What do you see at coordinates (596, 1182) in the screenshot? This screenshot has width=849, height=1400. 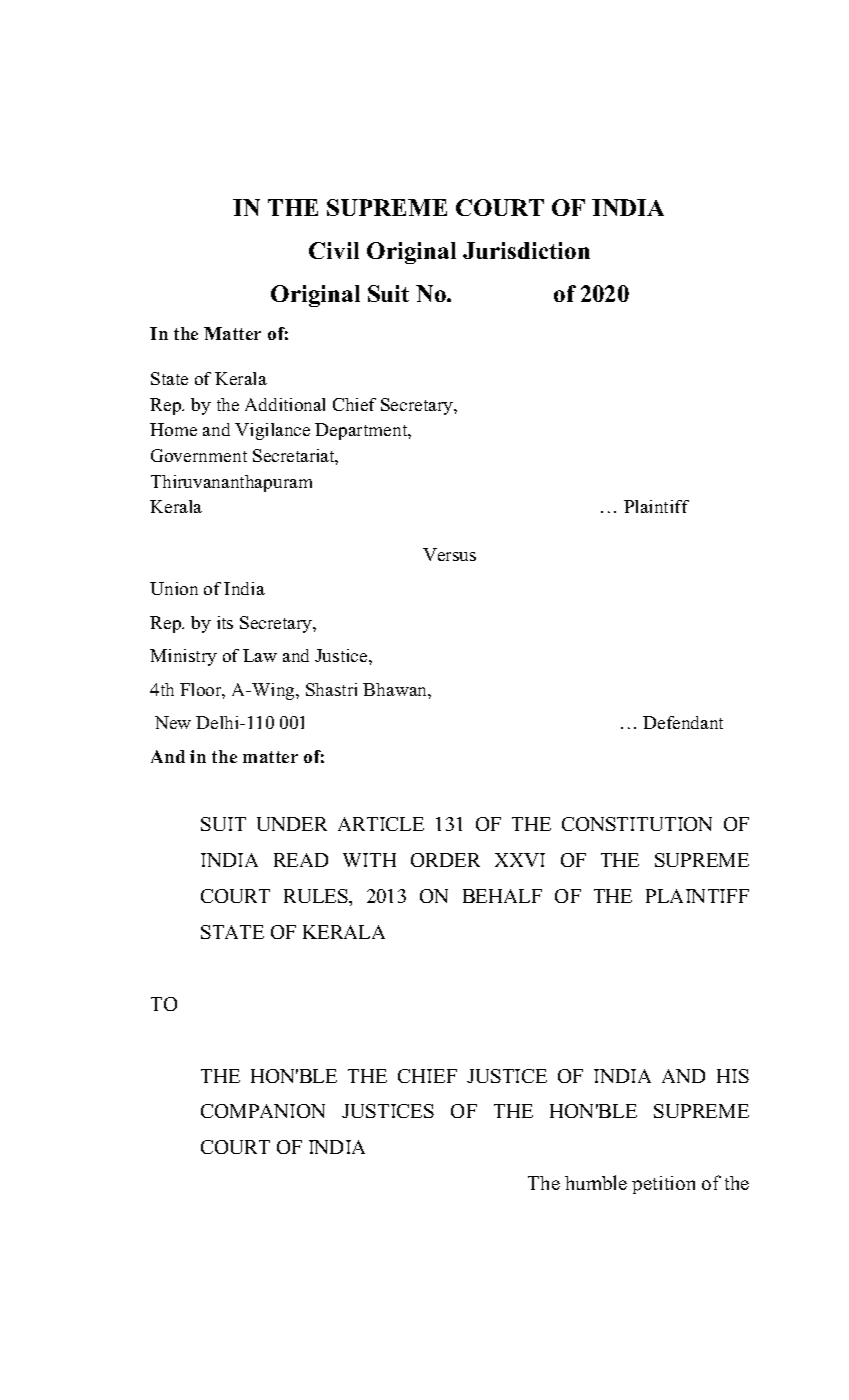 I see `humble` at bounding box center [596, 1182].
